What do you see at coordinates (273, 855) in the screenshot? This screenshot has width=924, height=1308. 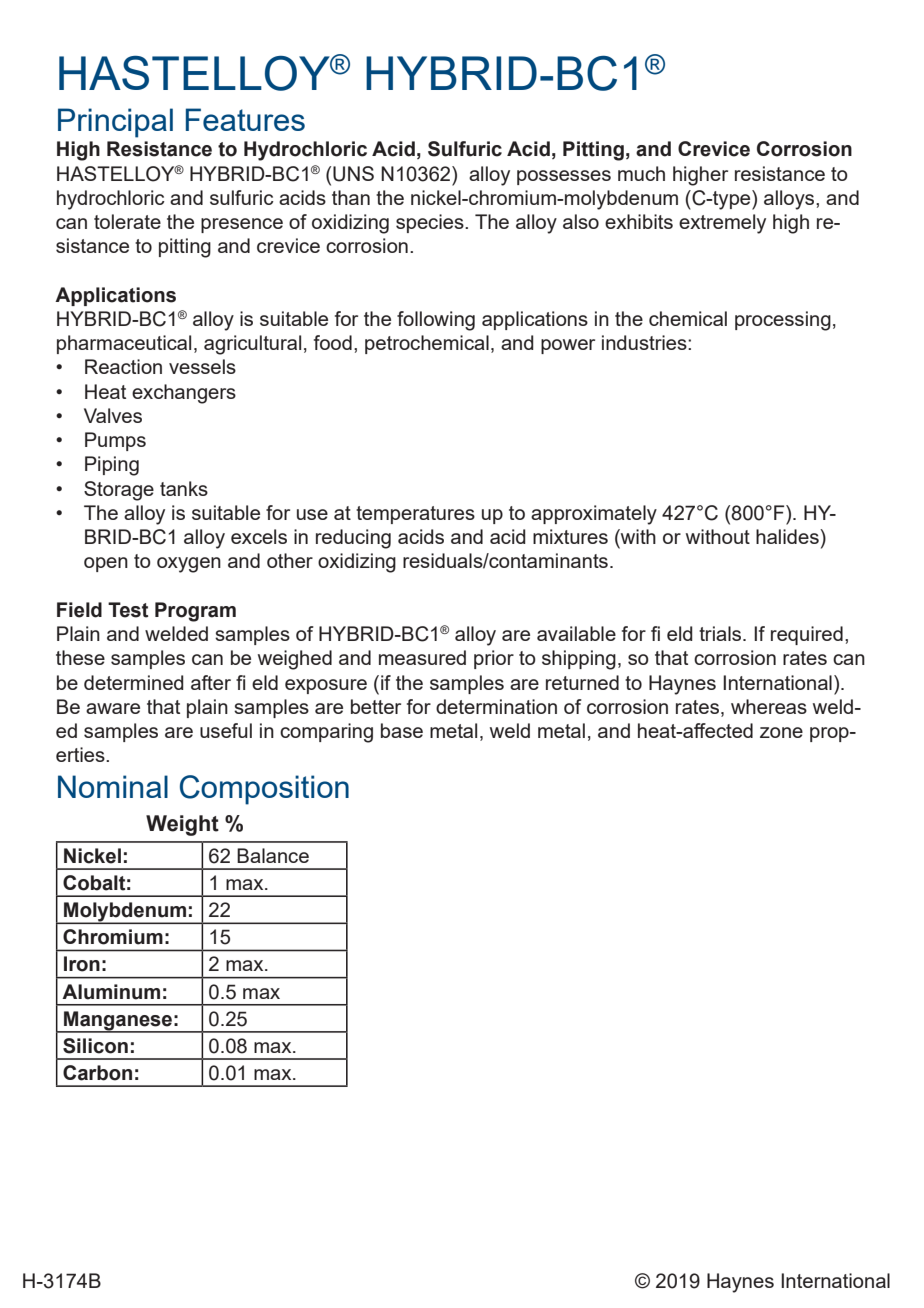 I see `Balance` at bounding box center [273, 855].
